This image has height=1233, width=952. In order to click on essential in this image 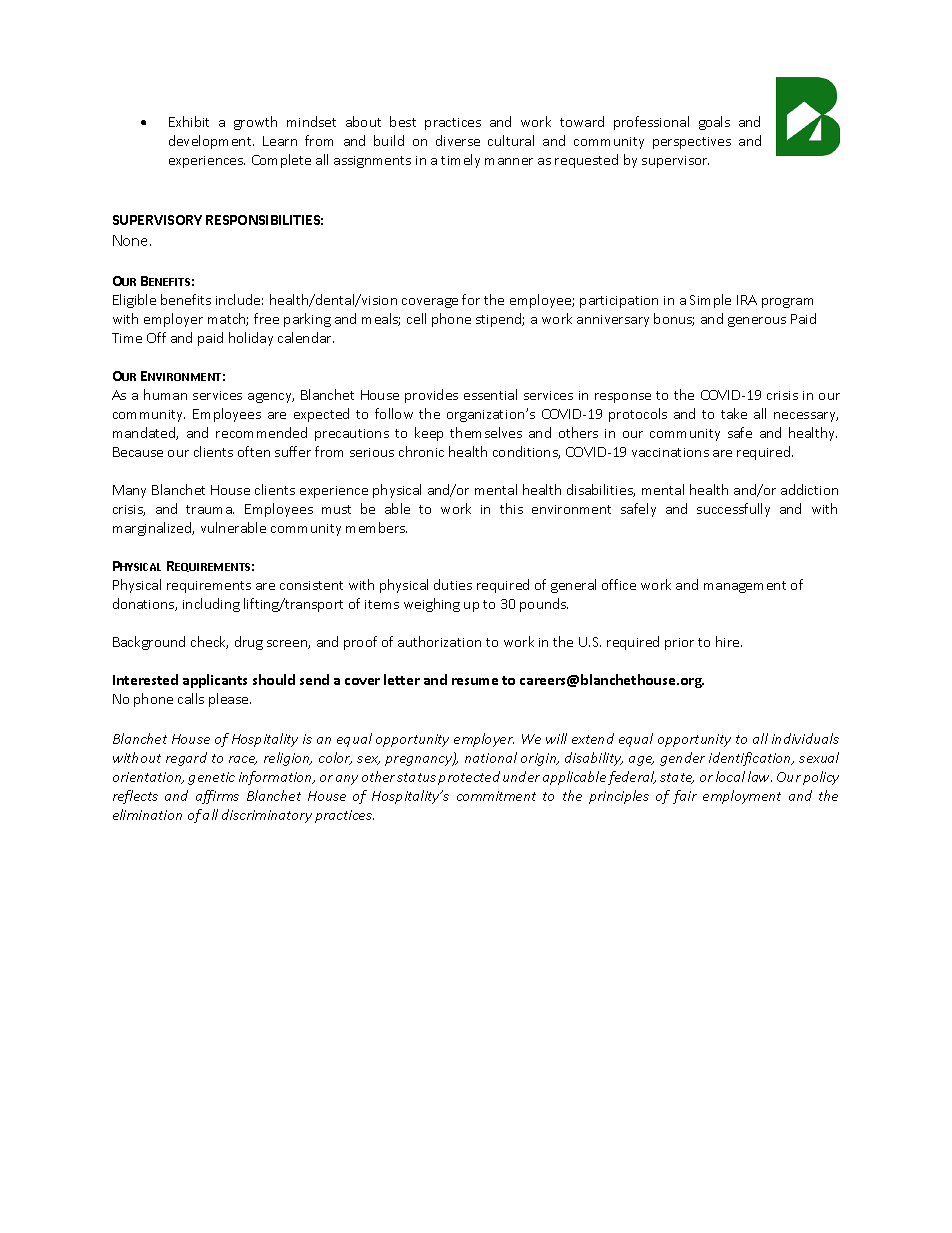, I will do `click(490, 394)`.
